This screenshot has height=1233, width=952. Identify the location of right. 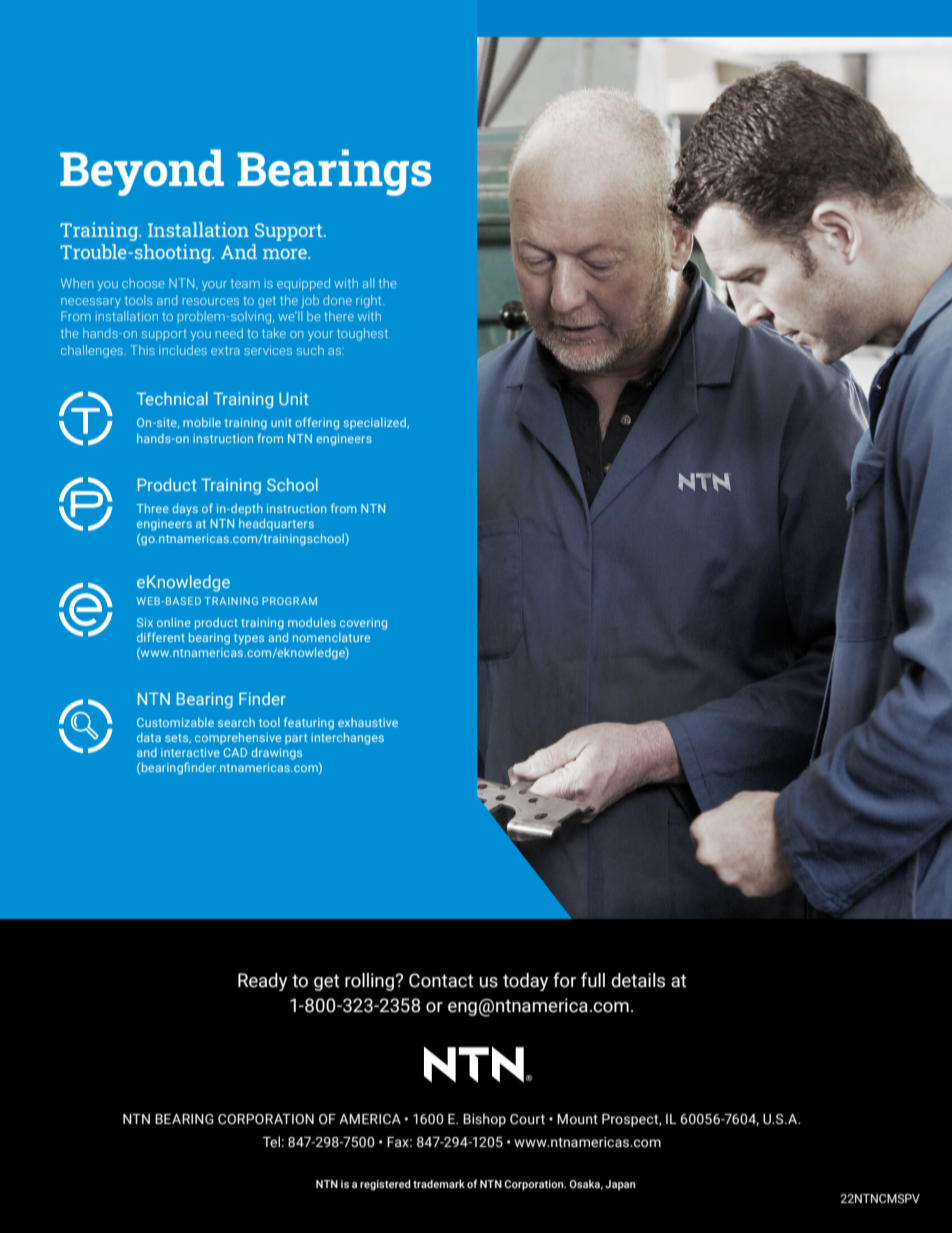
(370, 301).
